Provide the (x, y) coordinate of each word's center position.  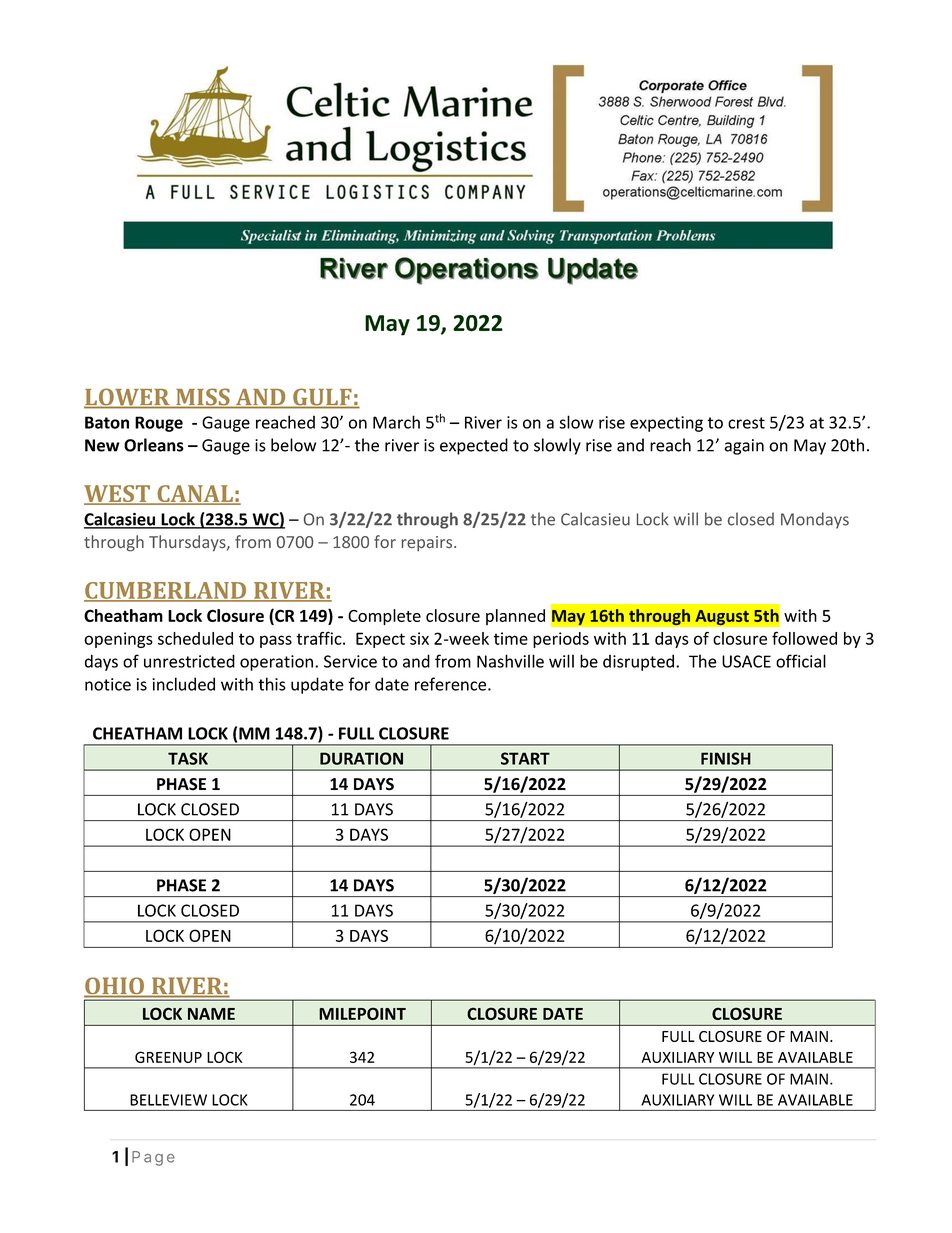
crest (746, 423)
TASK (188, 758)
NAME (211, 1014)
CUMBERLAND (166, 591)
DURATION (361, 758)
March (396, 422)
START (525, 758)
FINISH (726, 758)
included (183, 684)
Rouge (159, 424)
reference (452, 684)
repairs (428, 543)
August (722, 617)
